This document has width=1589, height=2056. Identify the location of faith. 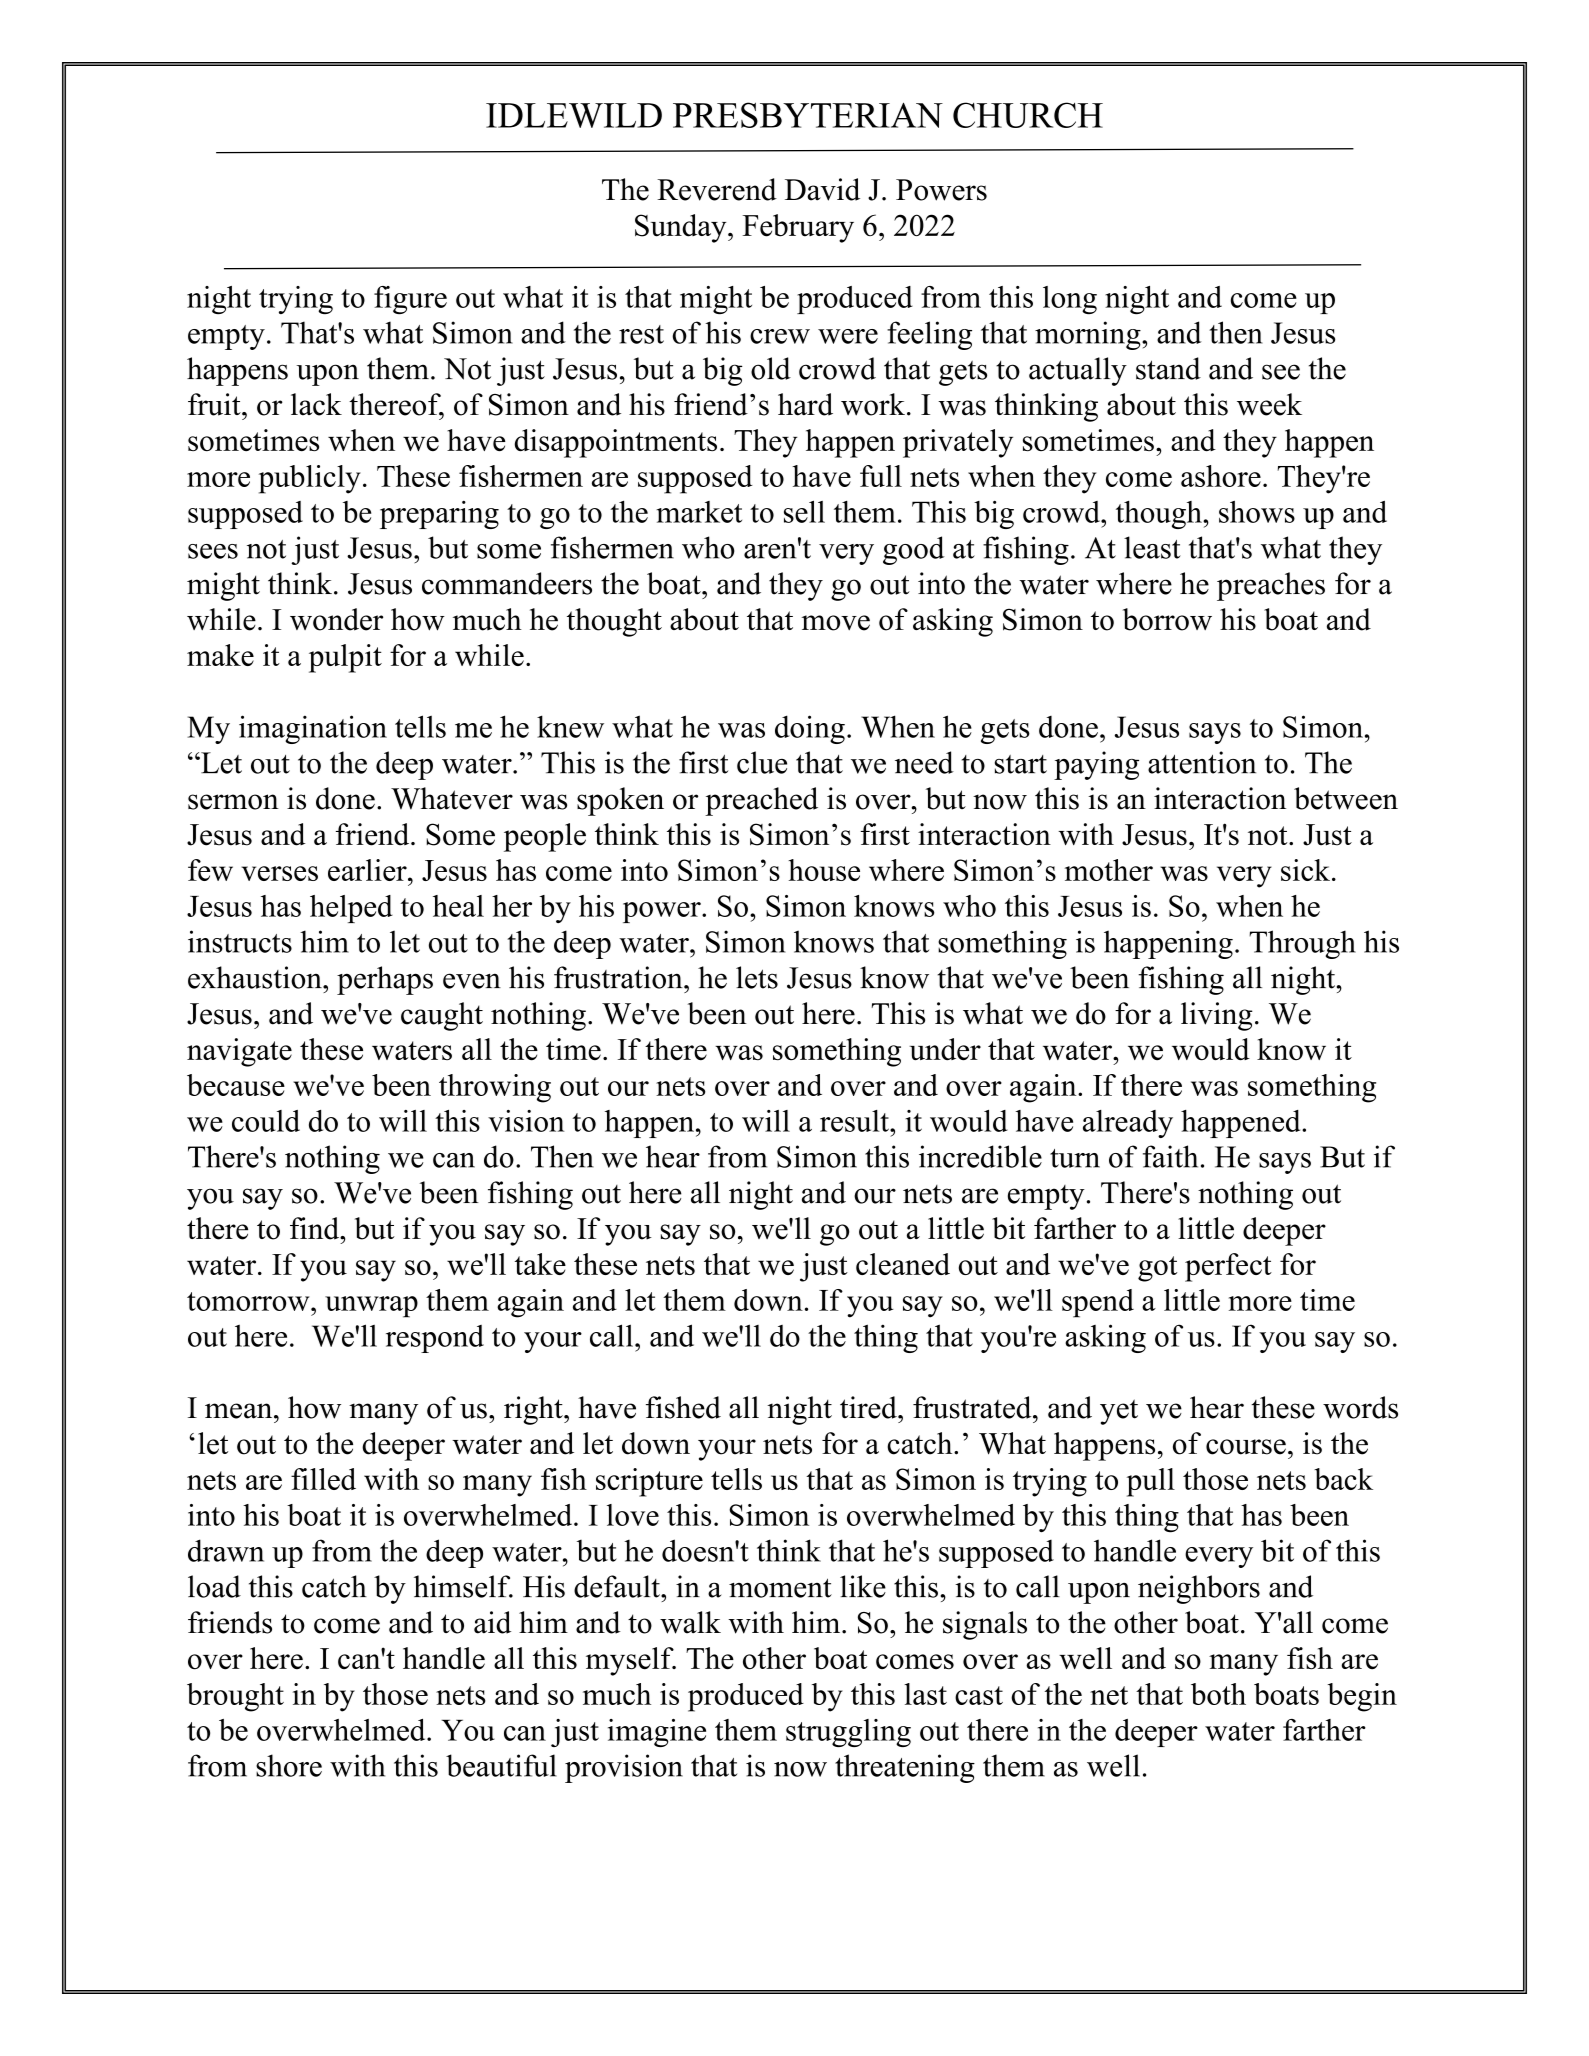
(1170, 1156).
